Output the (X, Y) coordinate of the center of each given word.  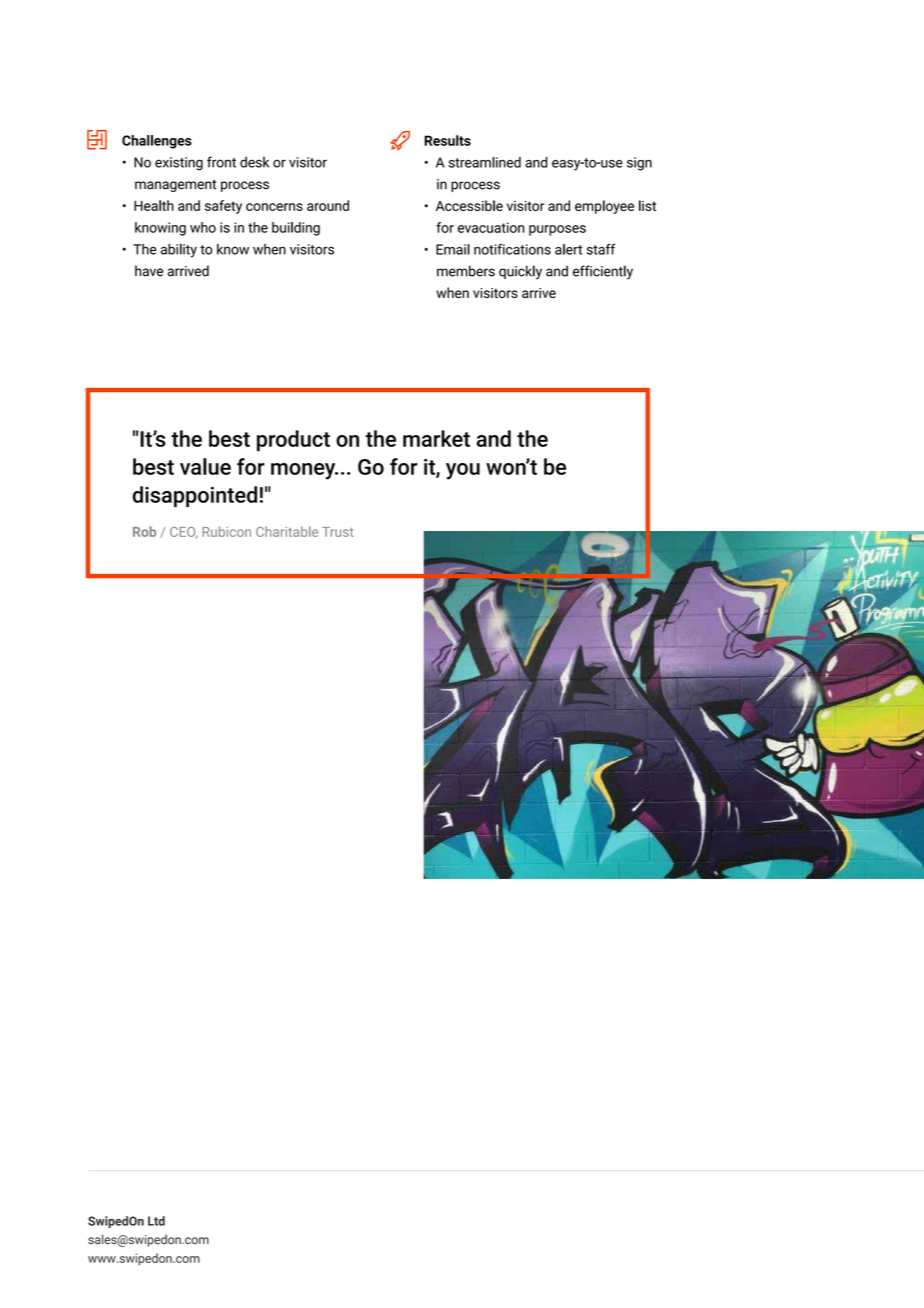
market (436, 438)
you (463, 471)
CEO (184, 533)
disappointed (195, 496)
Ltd (156, 1221)
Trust (337, 532)
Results (447, 140)
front (221, 162)
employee (604, 207)
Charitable (287, 531)
